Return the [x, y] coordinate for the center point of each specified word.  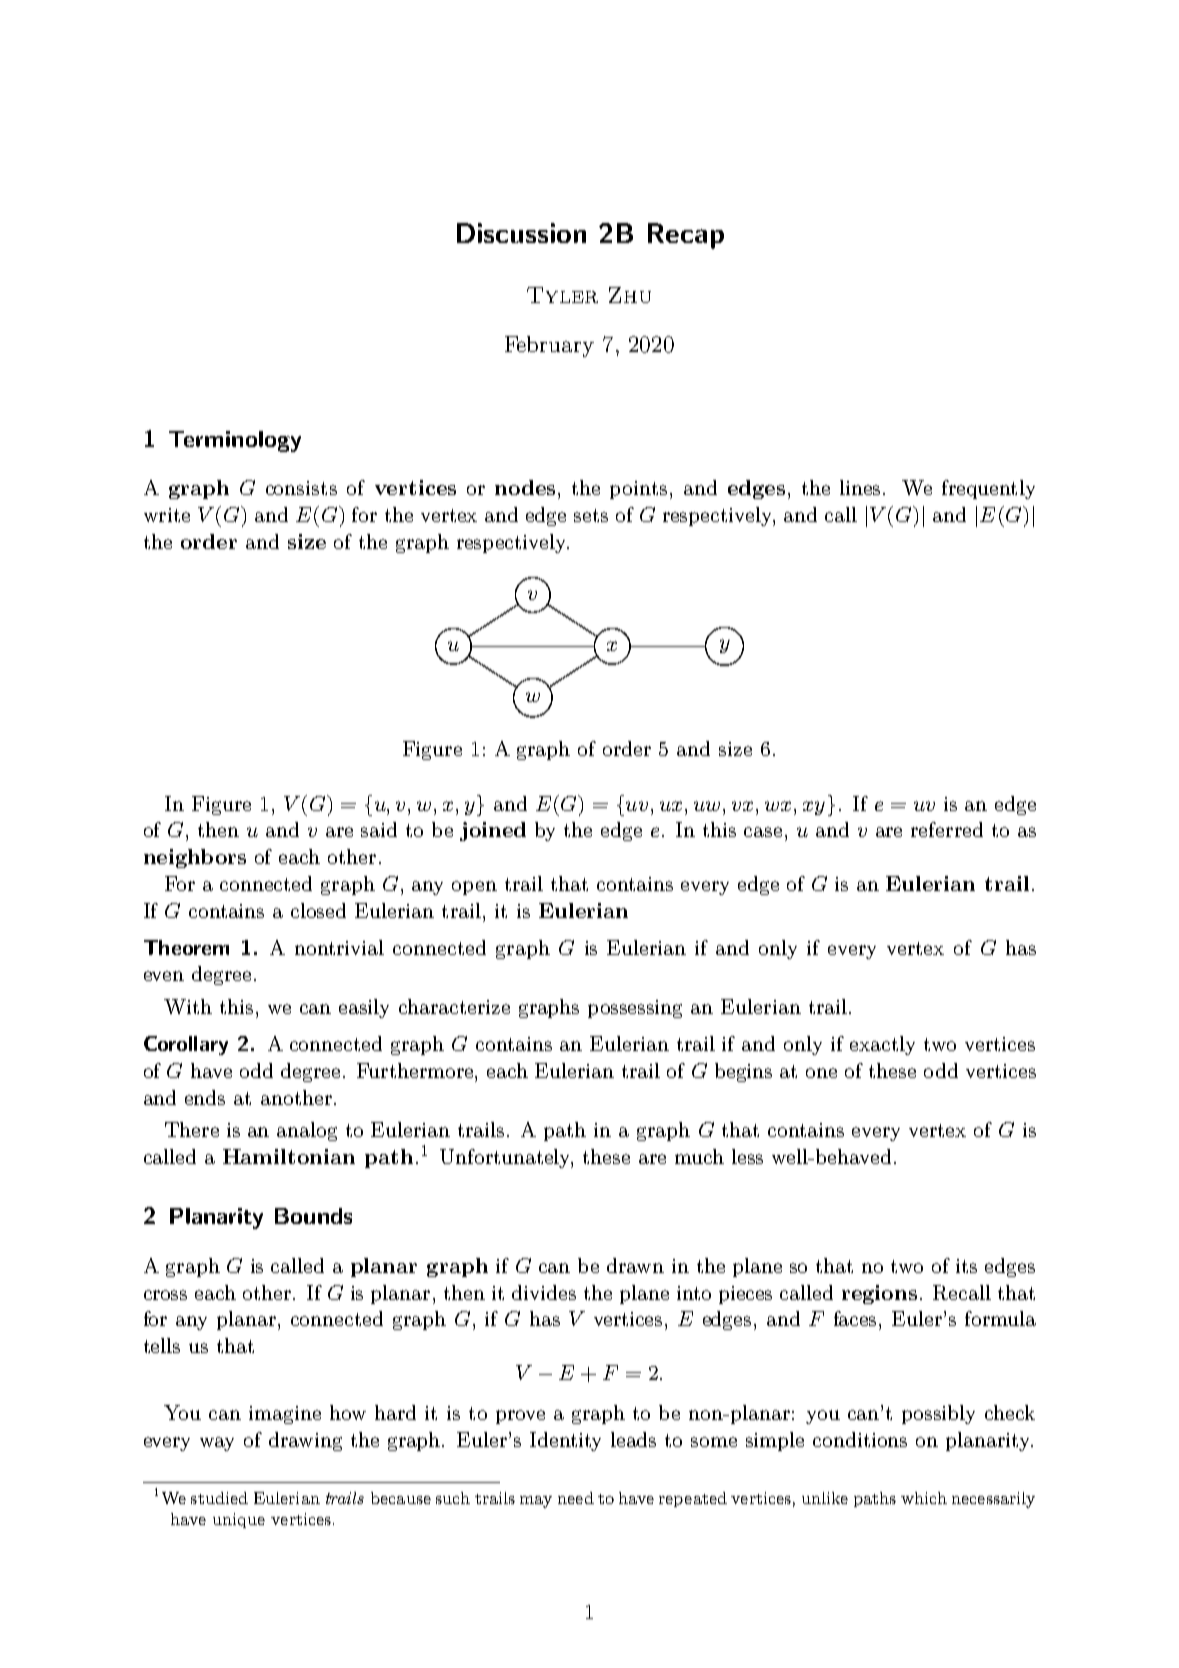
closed [318, 910]
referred [947, 829]
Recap [686, 236]
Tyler [562, 295]
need [576, 1498]
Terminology [235, 441]
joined [493, 831]
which [924, 1498]
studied [219, 1498]
